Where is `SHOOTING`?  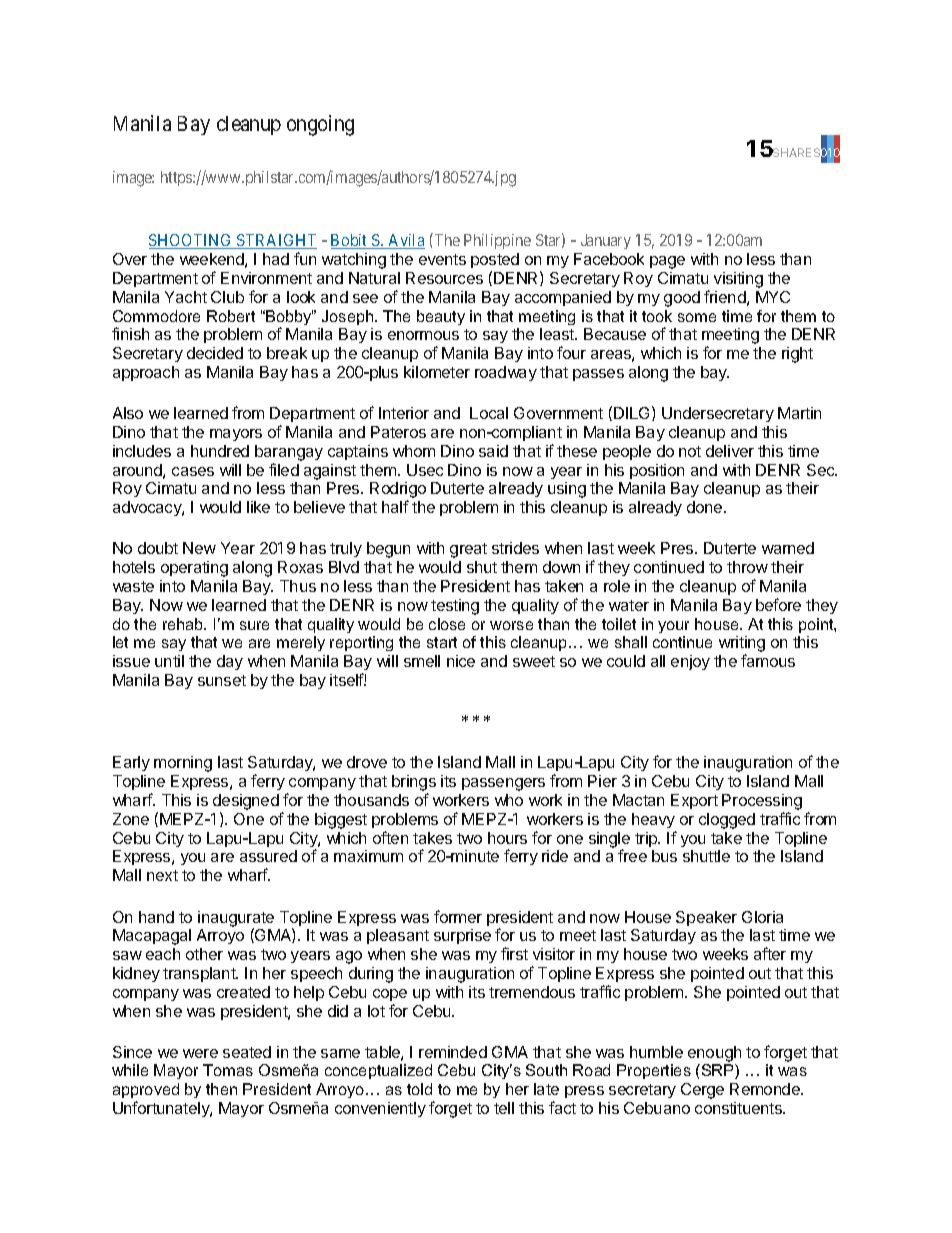 SHOOTING is located at coordinates (192, 241).
